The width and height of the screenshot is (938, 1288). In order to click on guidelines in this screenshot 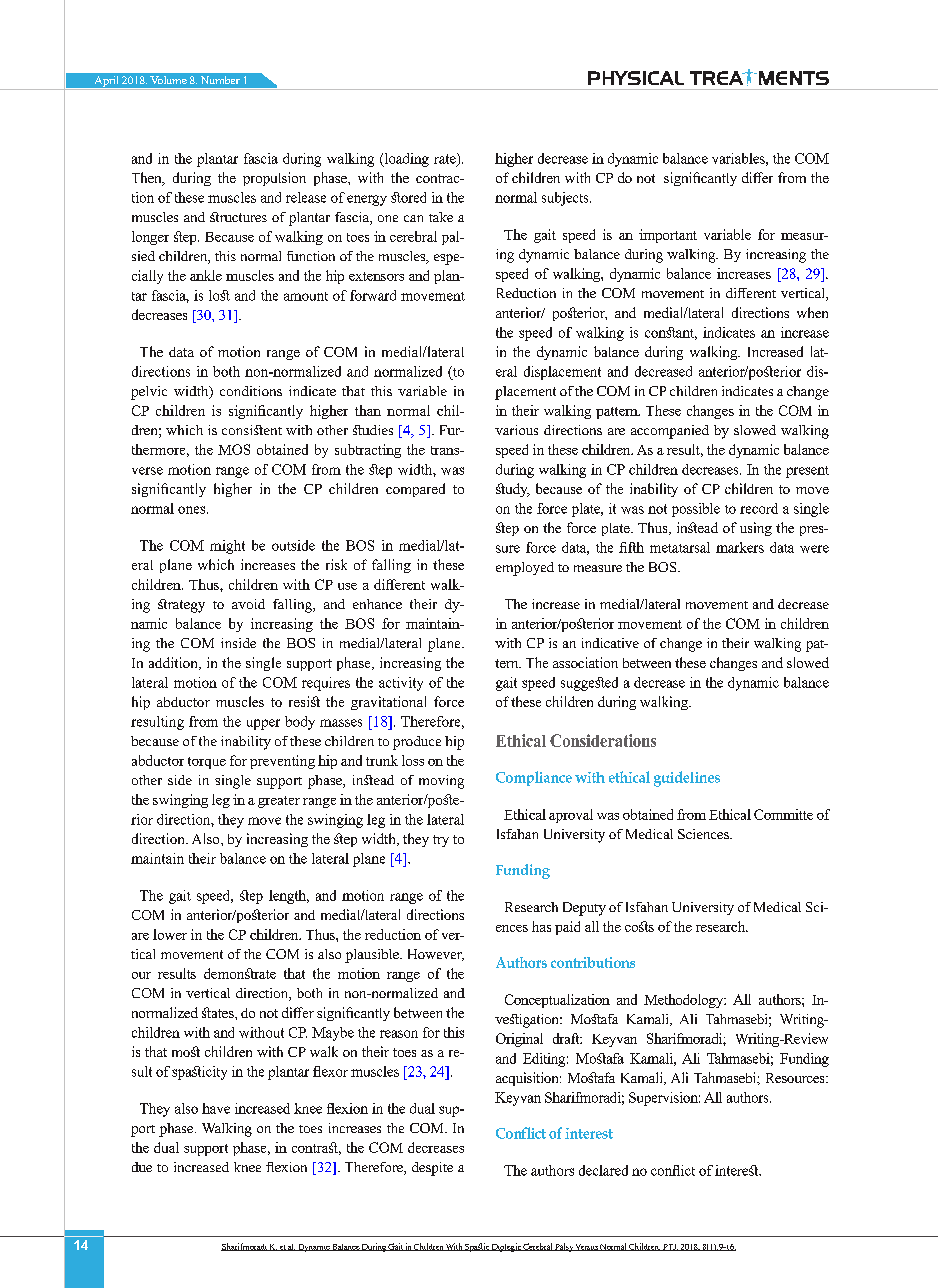, I will do `click(687, 779)`.
